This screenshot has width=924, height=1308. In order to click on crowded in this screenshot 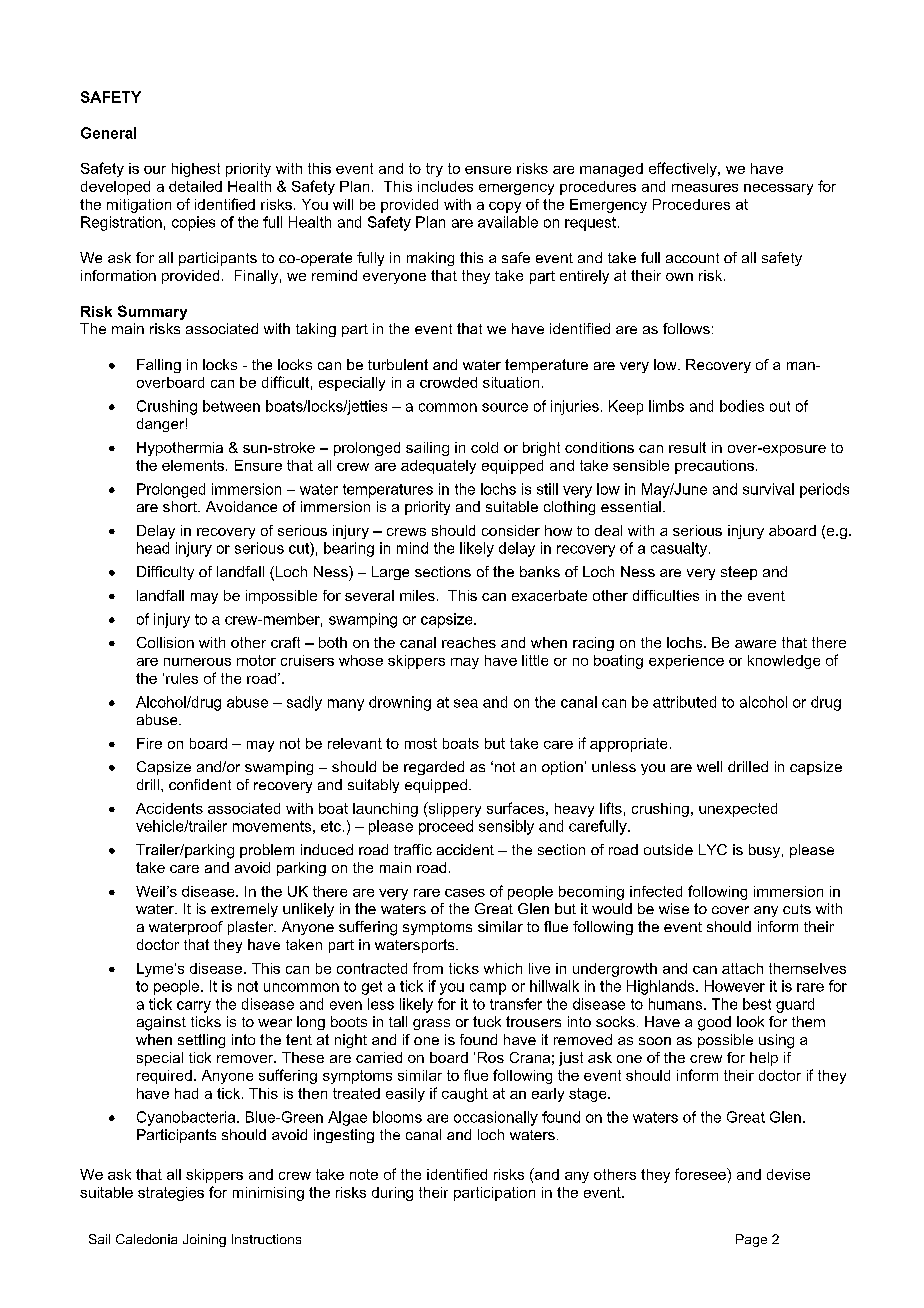, I will do `click(448, 382)`.
